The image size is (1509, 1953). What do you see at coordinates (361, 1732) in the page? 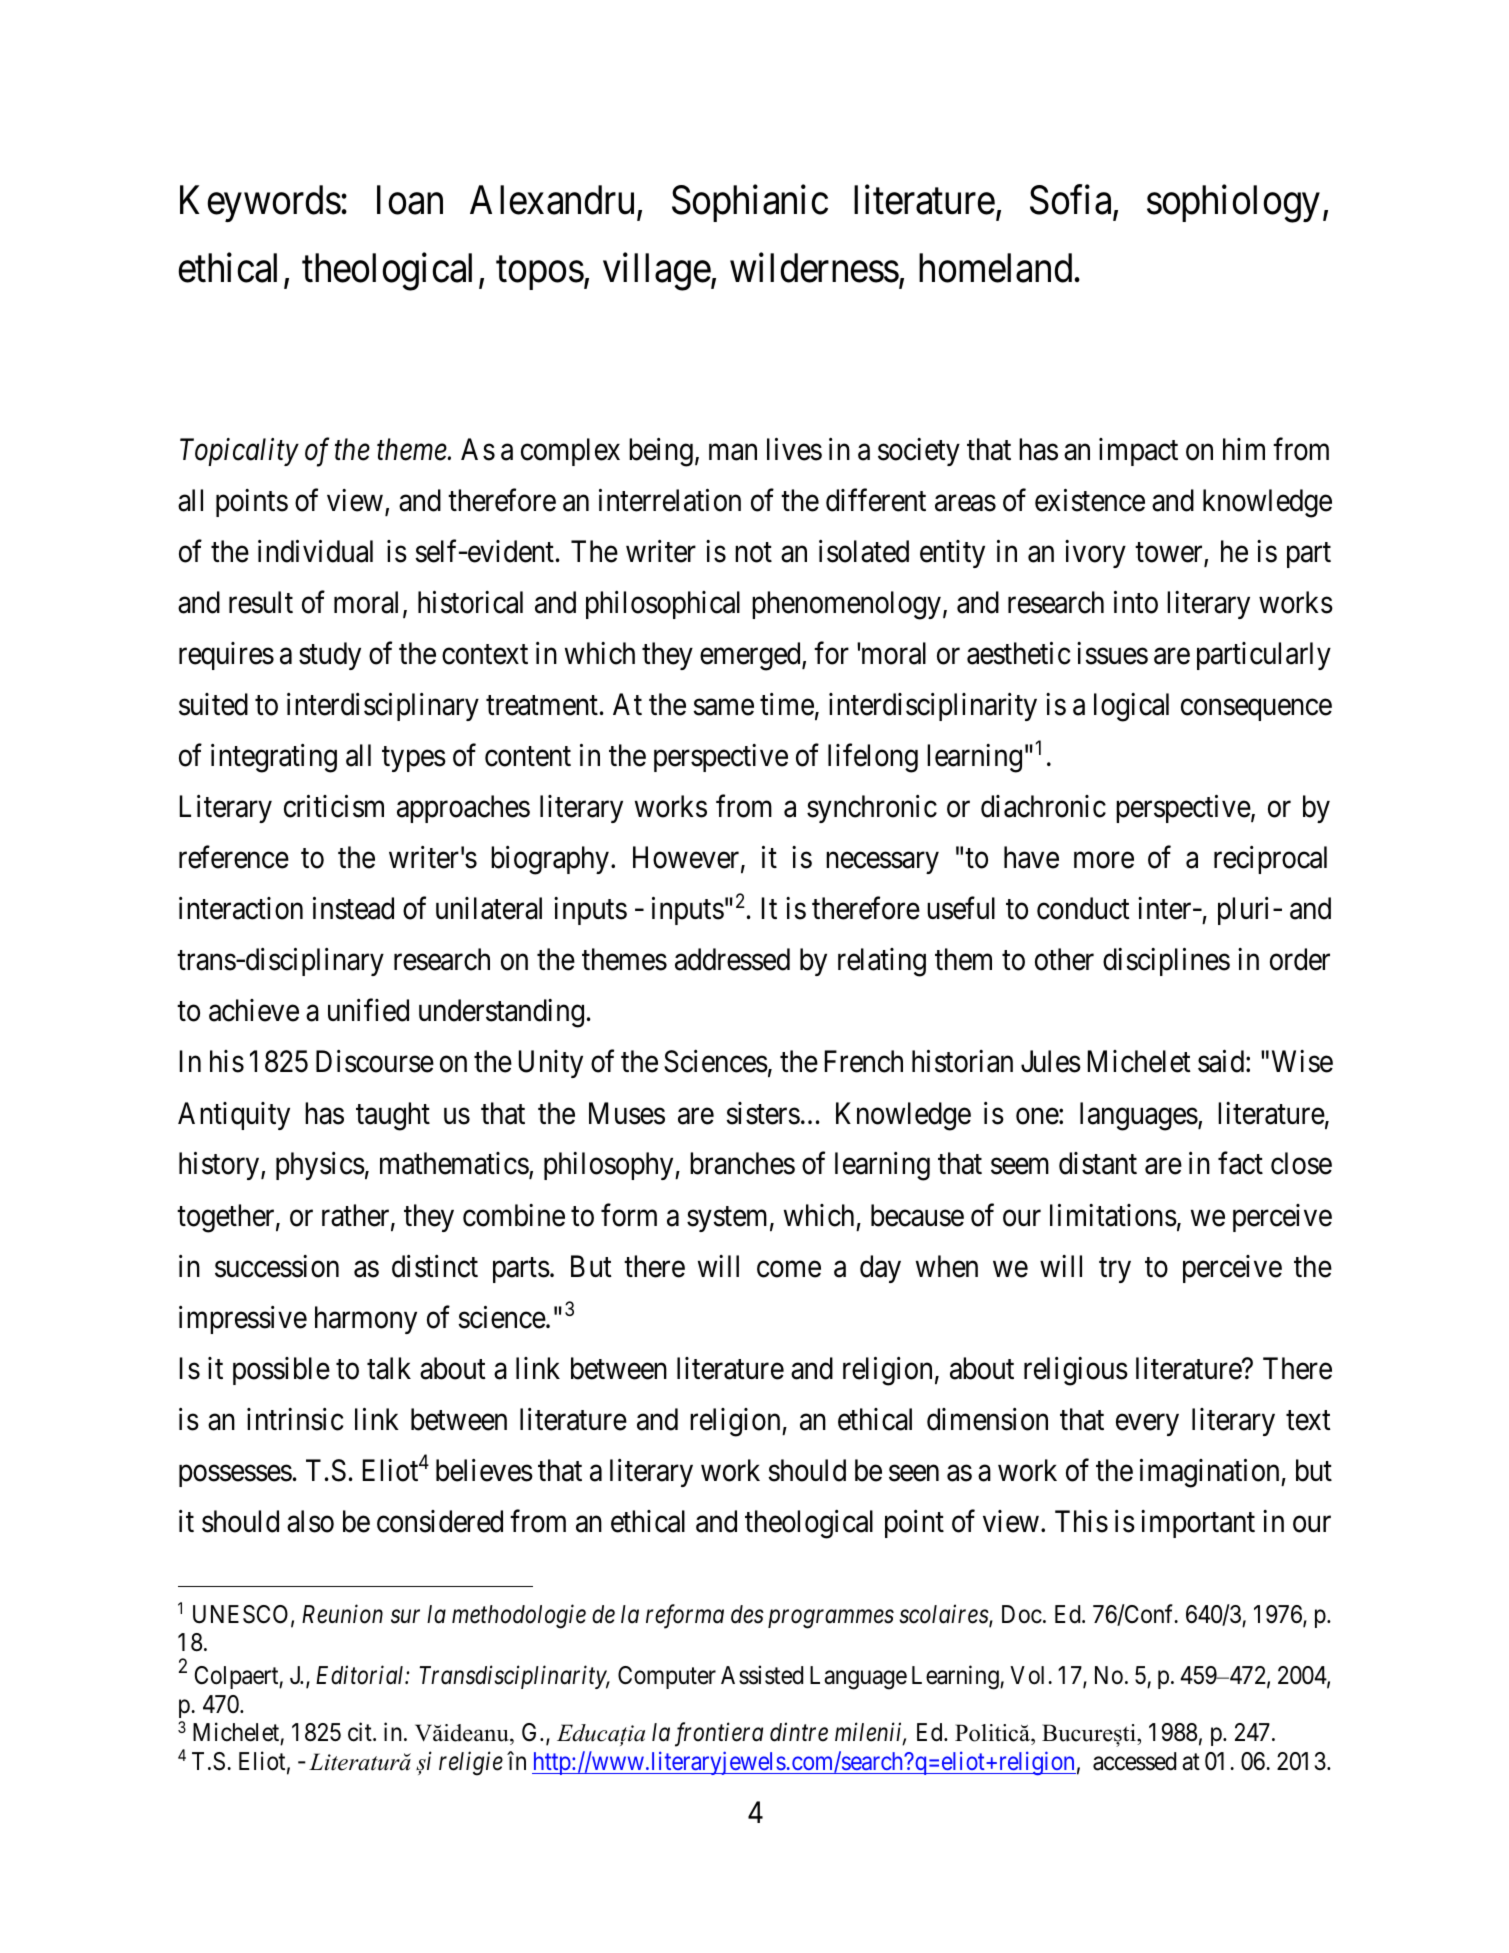
I see `cit` at bounding box center [361, 1732].
